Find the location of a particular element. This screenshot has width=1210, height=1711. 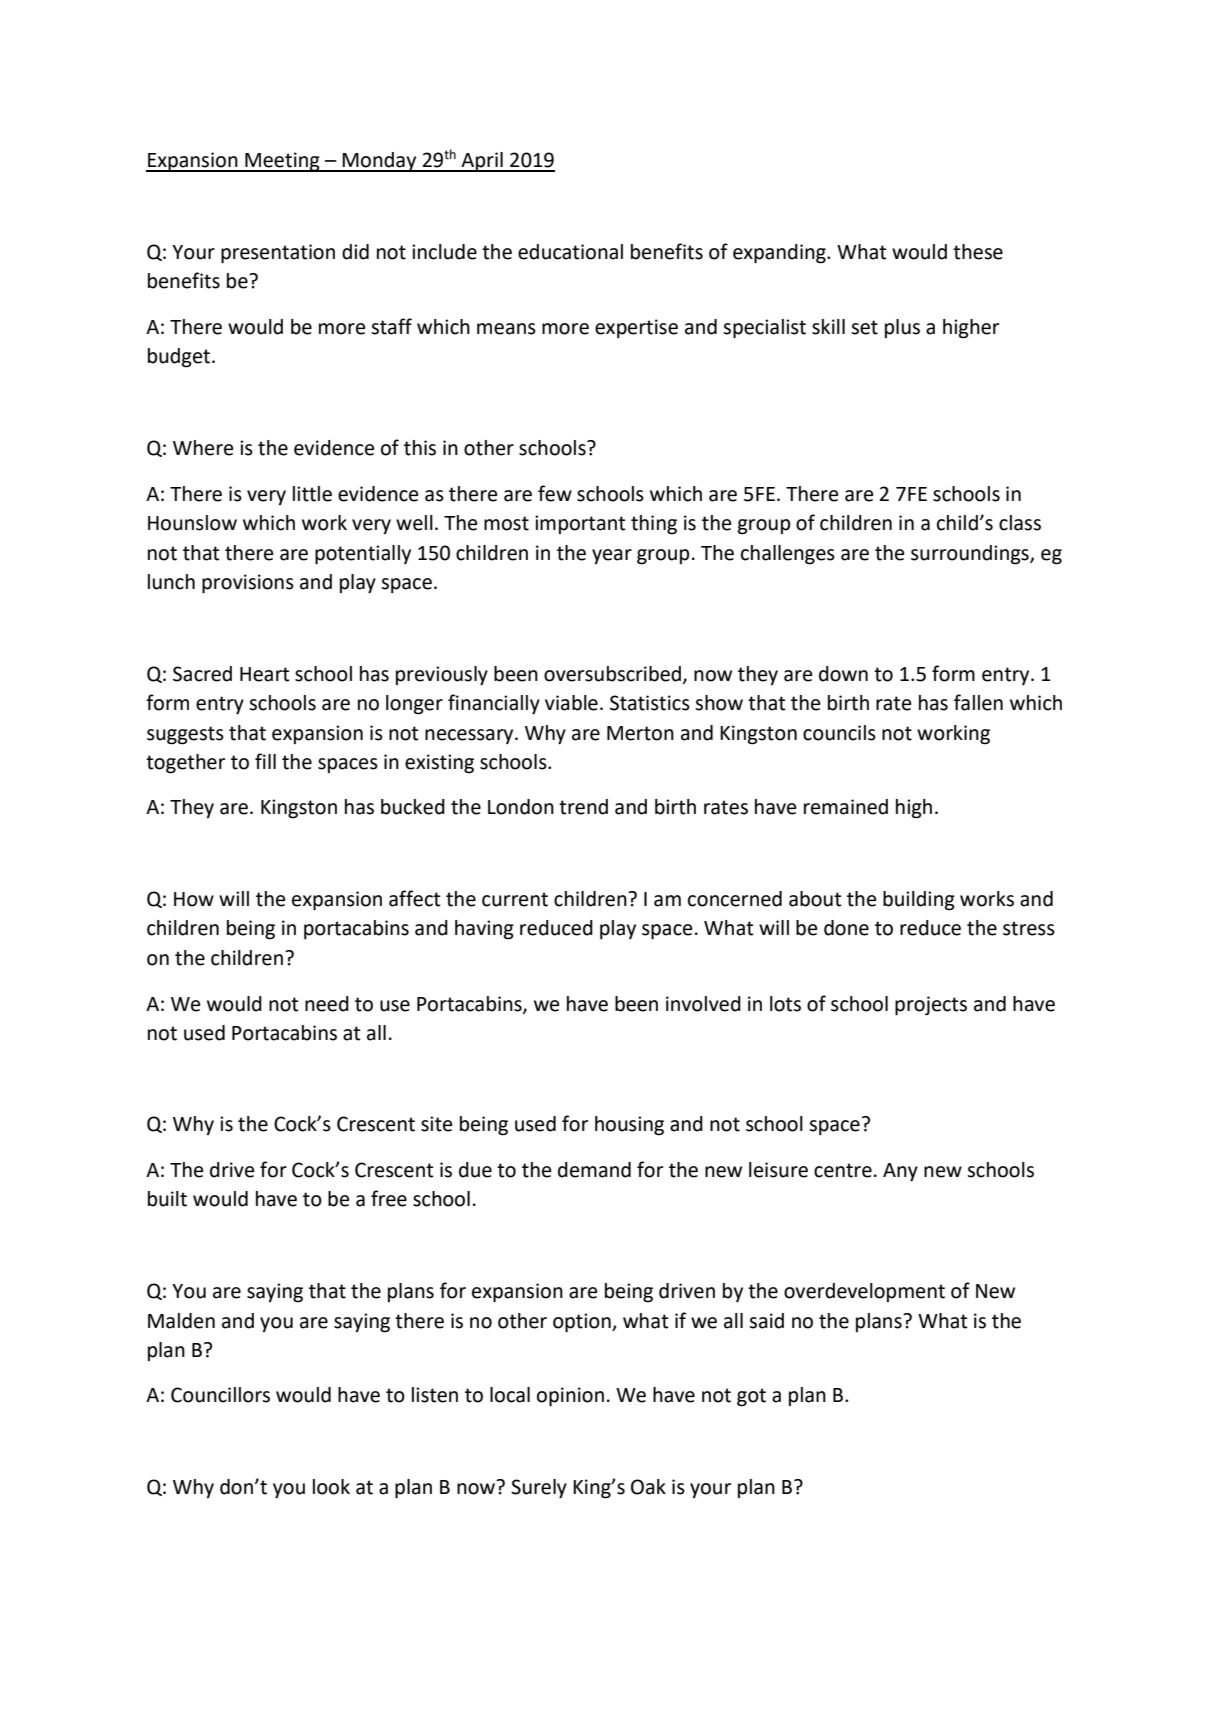

remained is located at coordinates (846, 807).
